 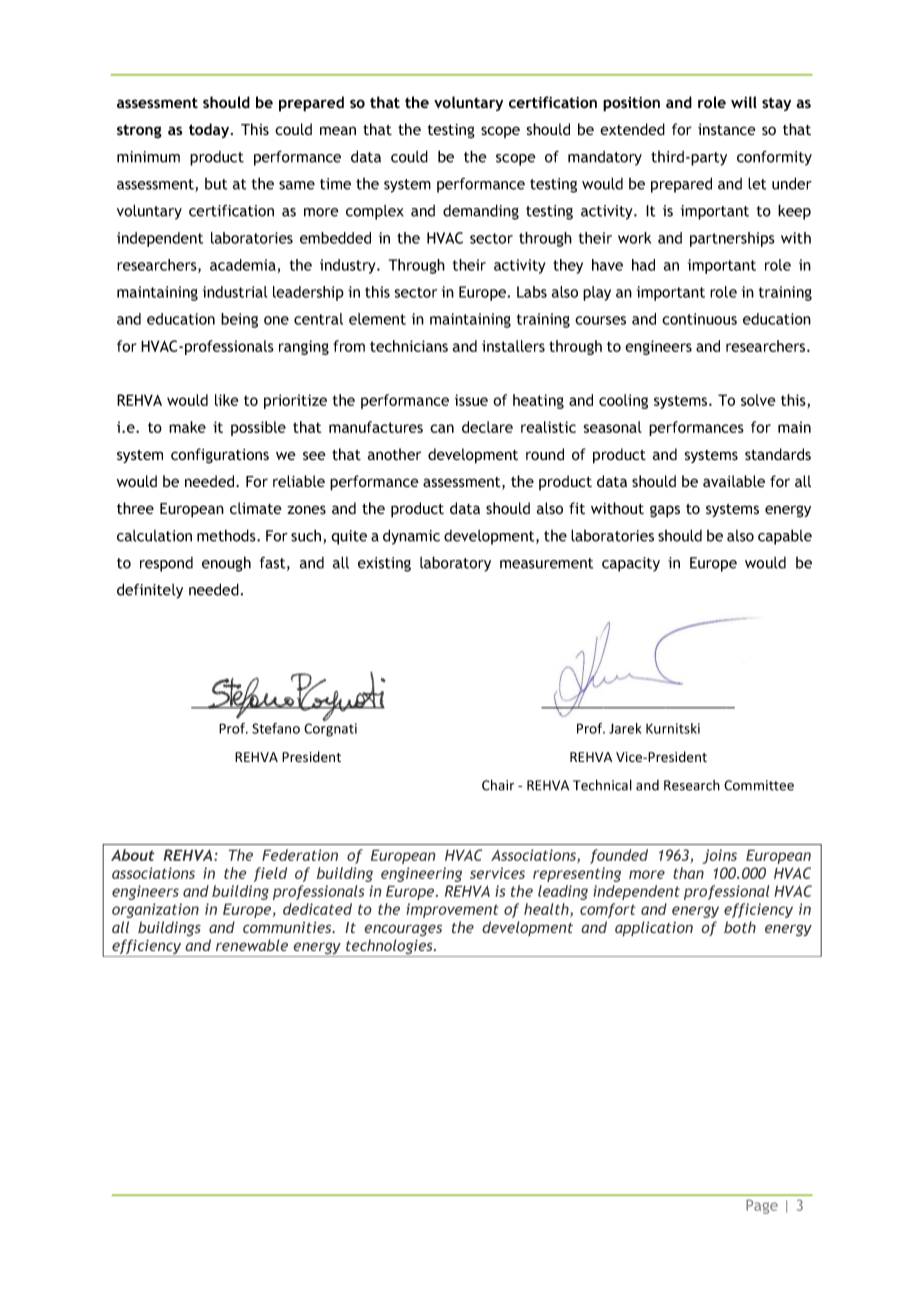 What do you see at coordinates (220, 456) in the image?
I see `configurations` at bounding box center [220, 456].
